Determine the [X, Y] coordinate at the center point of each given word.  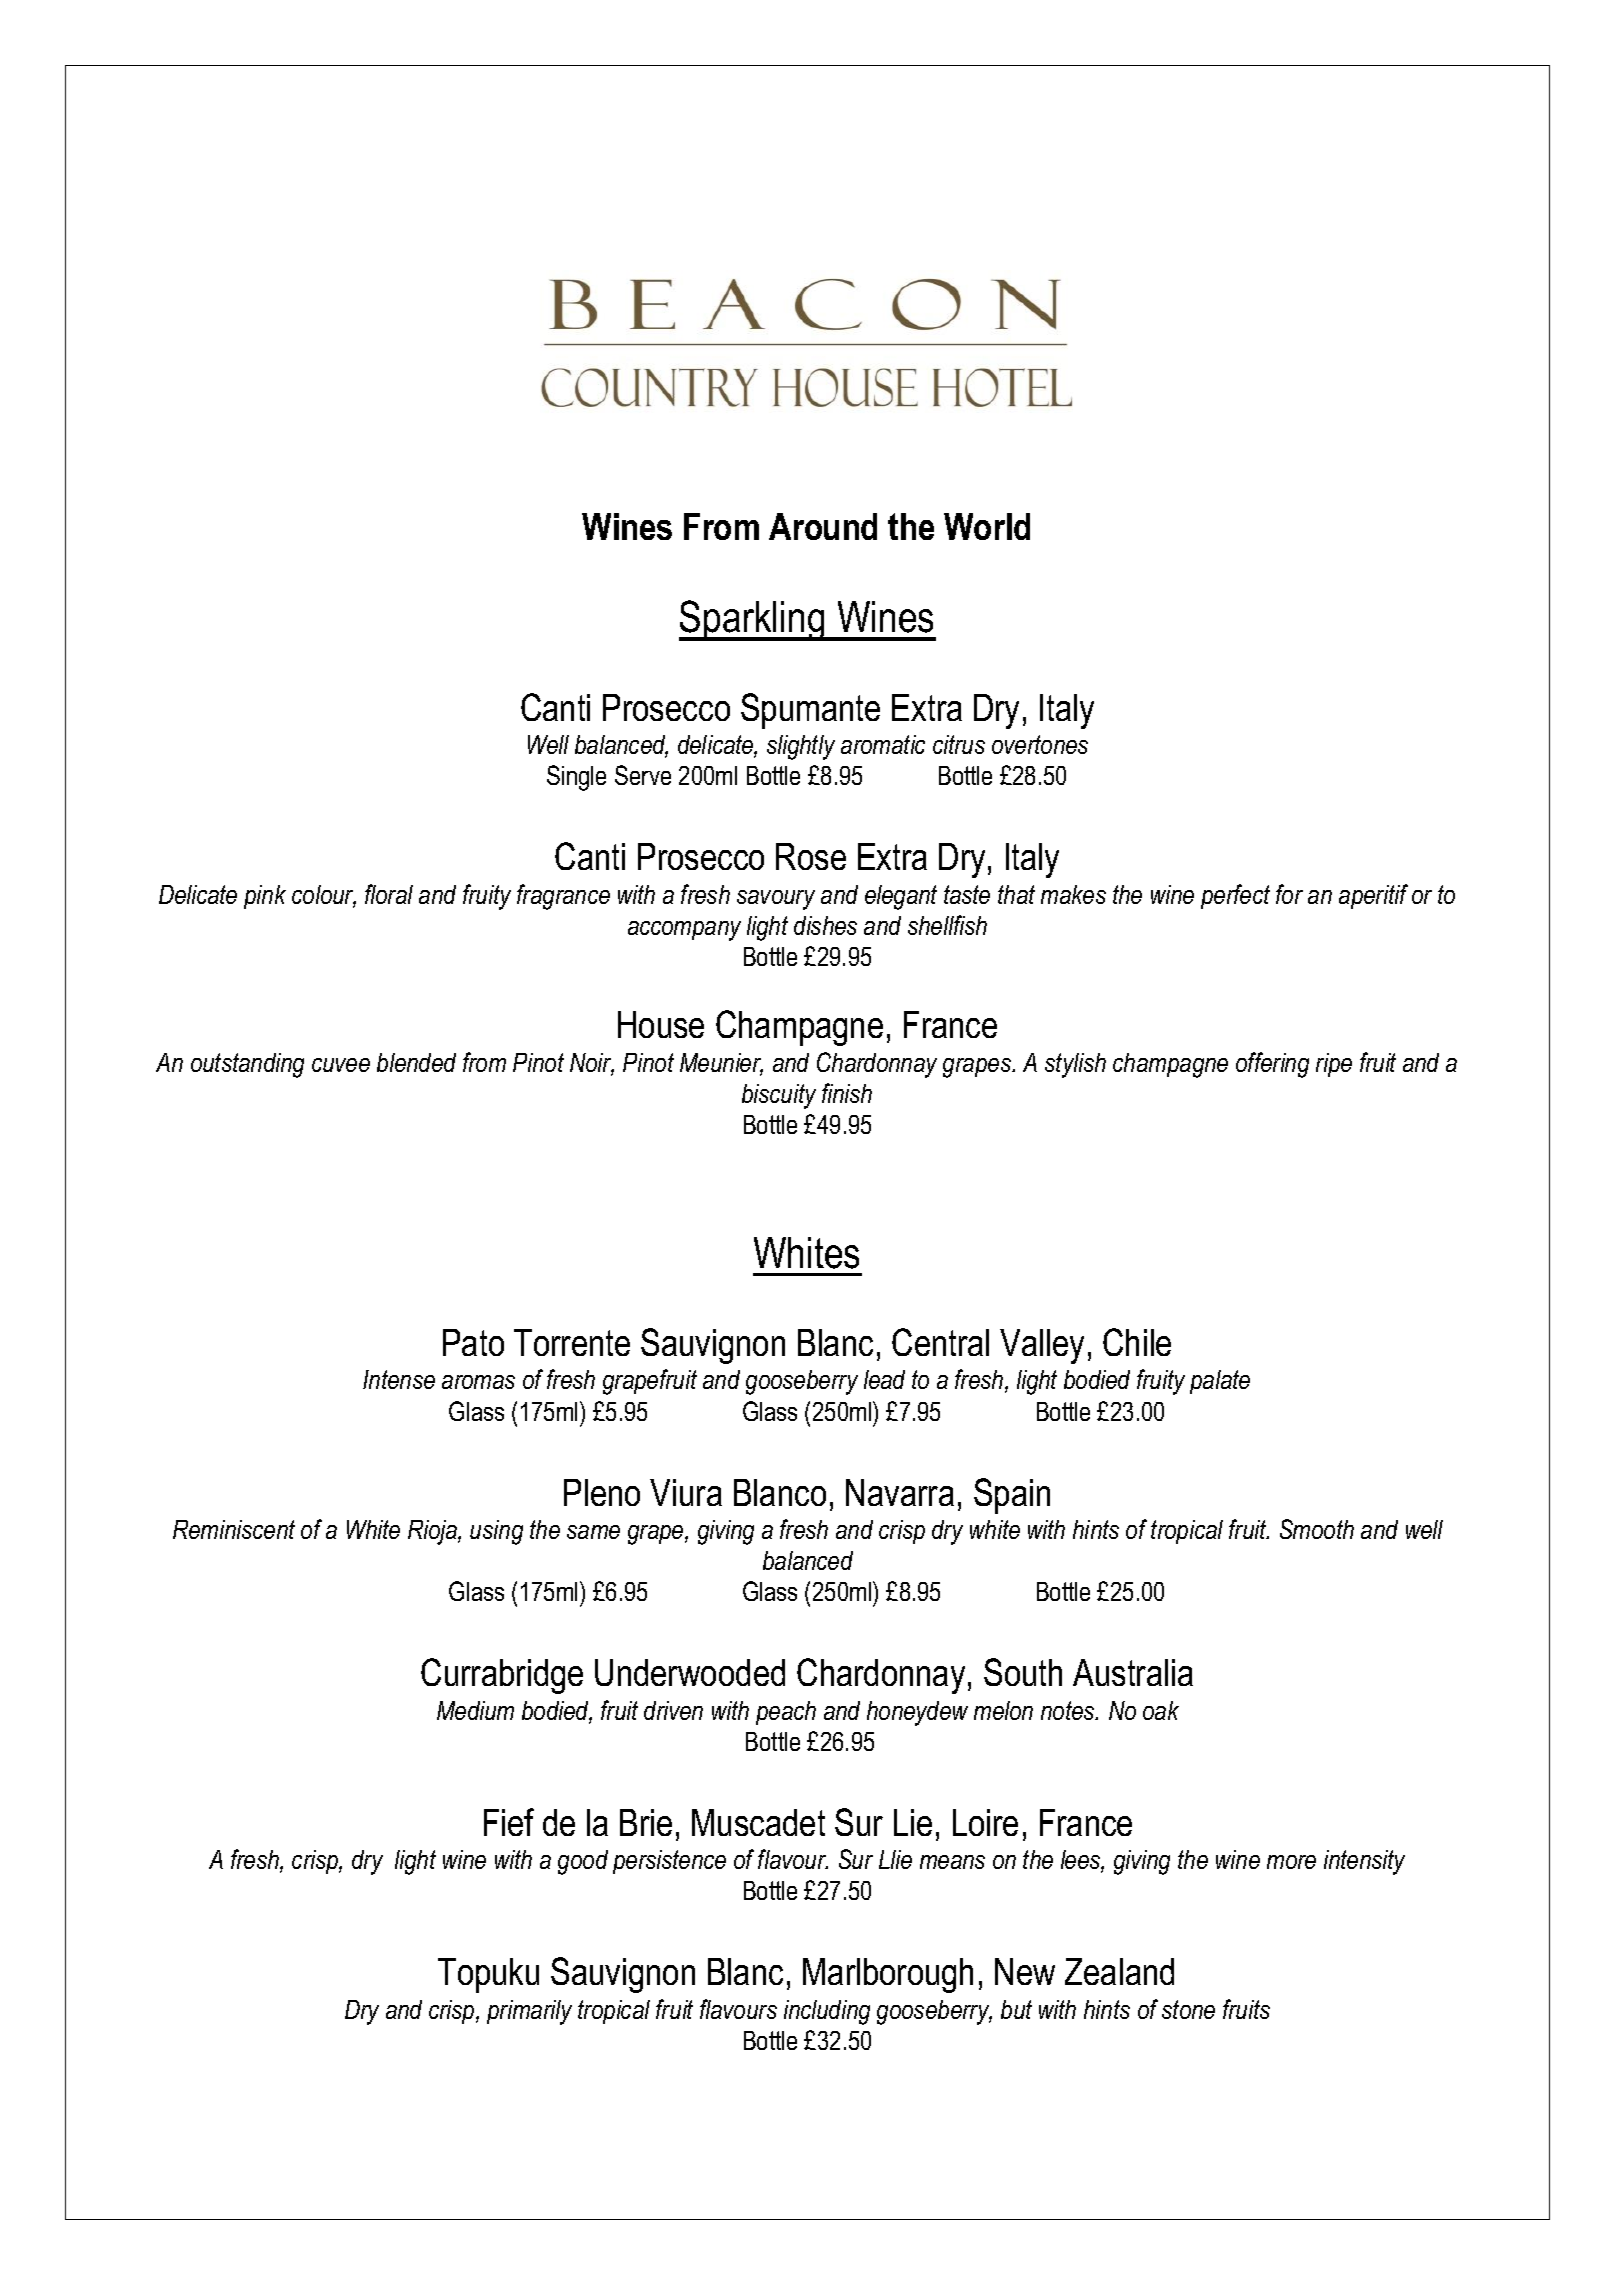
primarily [529, 2012]
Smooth [1317, 1529]
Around [823, 526]
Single [576, 778]
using [496, 1532]
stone [1188, 2009]
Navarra [900, 1492]
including [827, 2012]
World [987, 526]
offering [1272, 1065]
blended [416, 1062]
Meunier [721, 1064]
